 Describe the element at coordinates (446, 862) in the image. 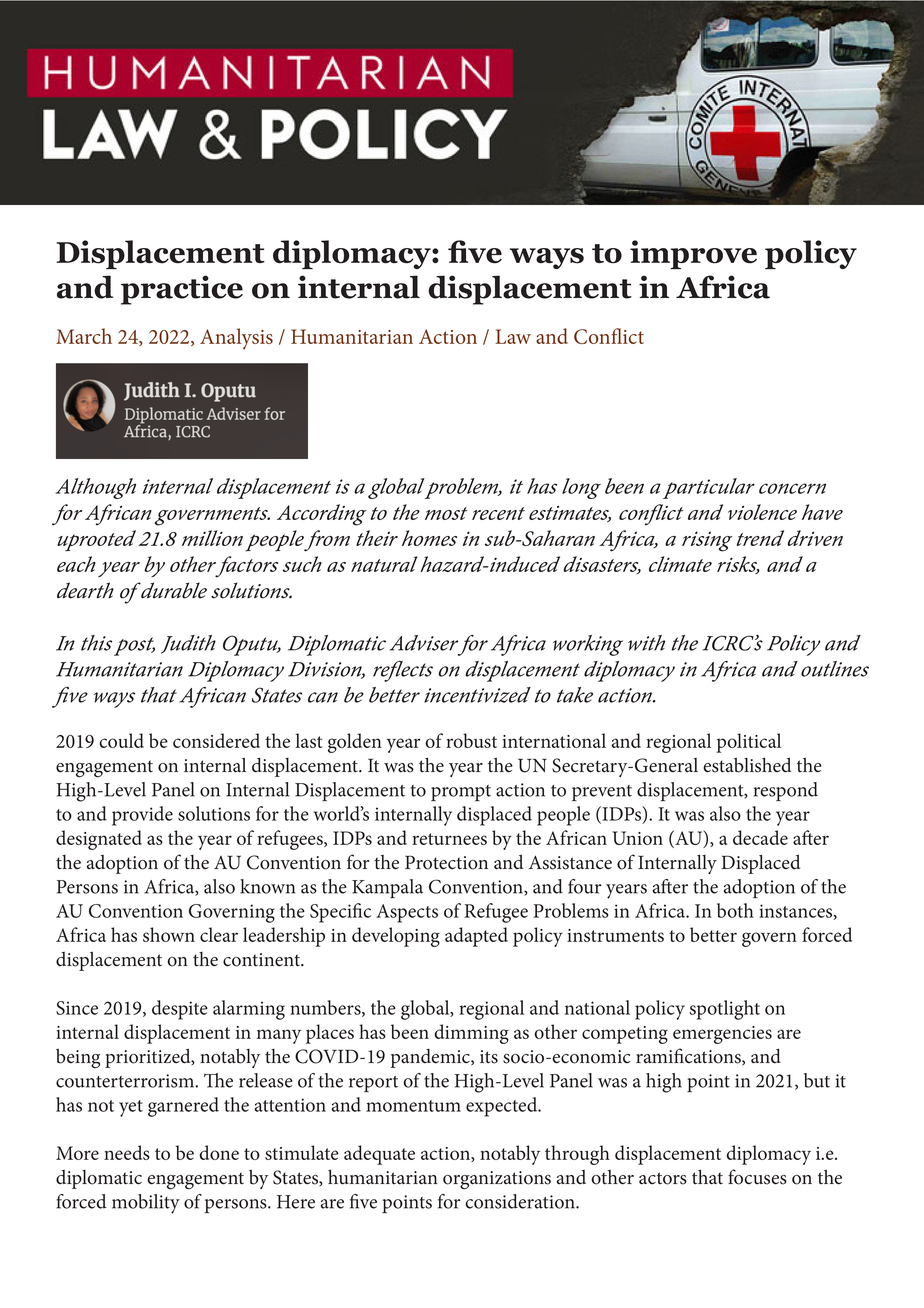

I see `Protection` at that location.
